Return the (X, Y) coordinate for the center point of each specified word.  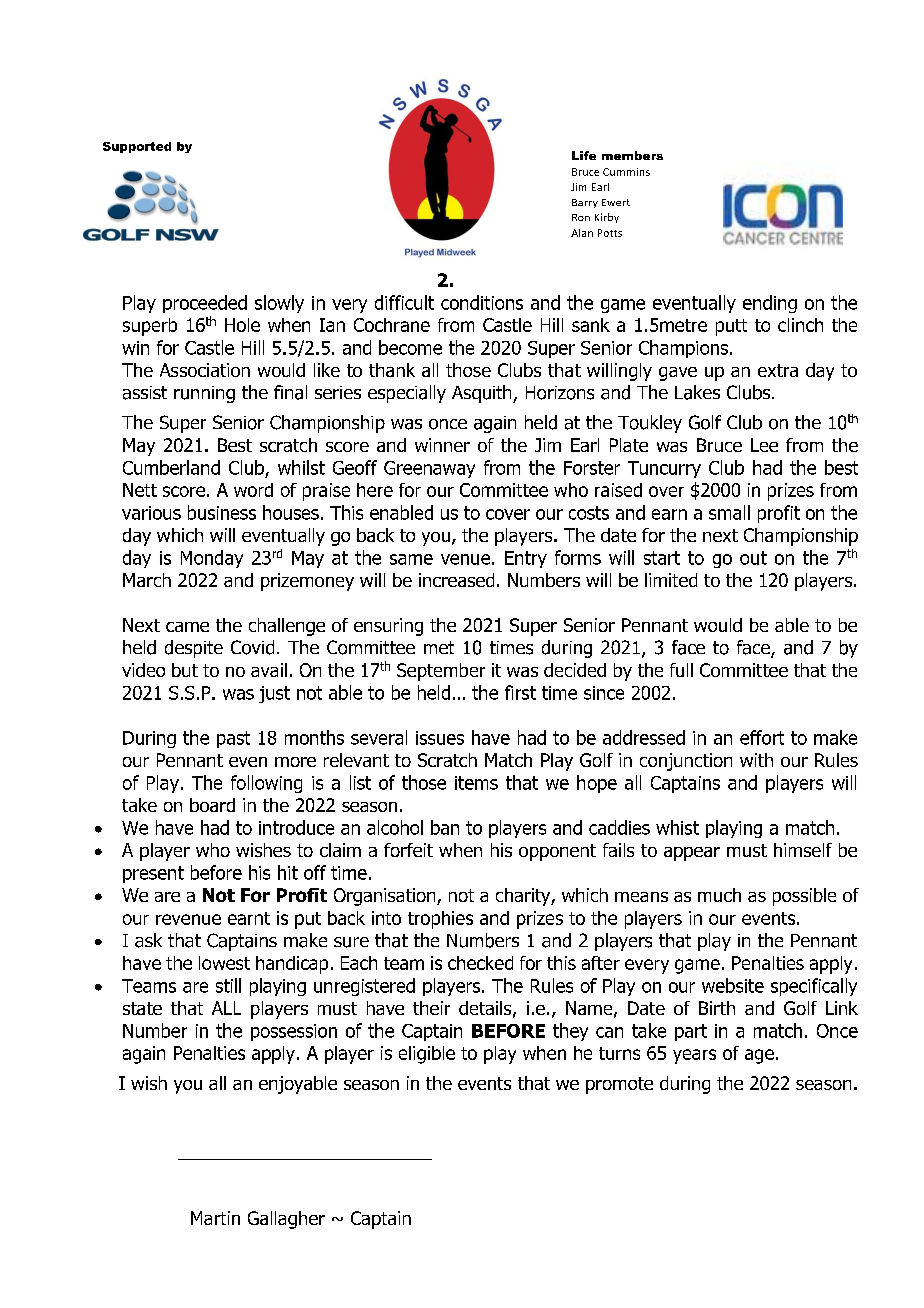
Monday (212, 559)
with (756, 760)
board (212, 805)
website (733, 985)
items (476, 783)
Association (205, 370)
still (228, 985)
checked (480, 963)
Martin (215, 1218)
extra (778, 370)
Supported (137, 147)
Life (584, 155)
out (753, 558)
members (632, 155)
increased (456, 580)
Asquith (483, 394)
